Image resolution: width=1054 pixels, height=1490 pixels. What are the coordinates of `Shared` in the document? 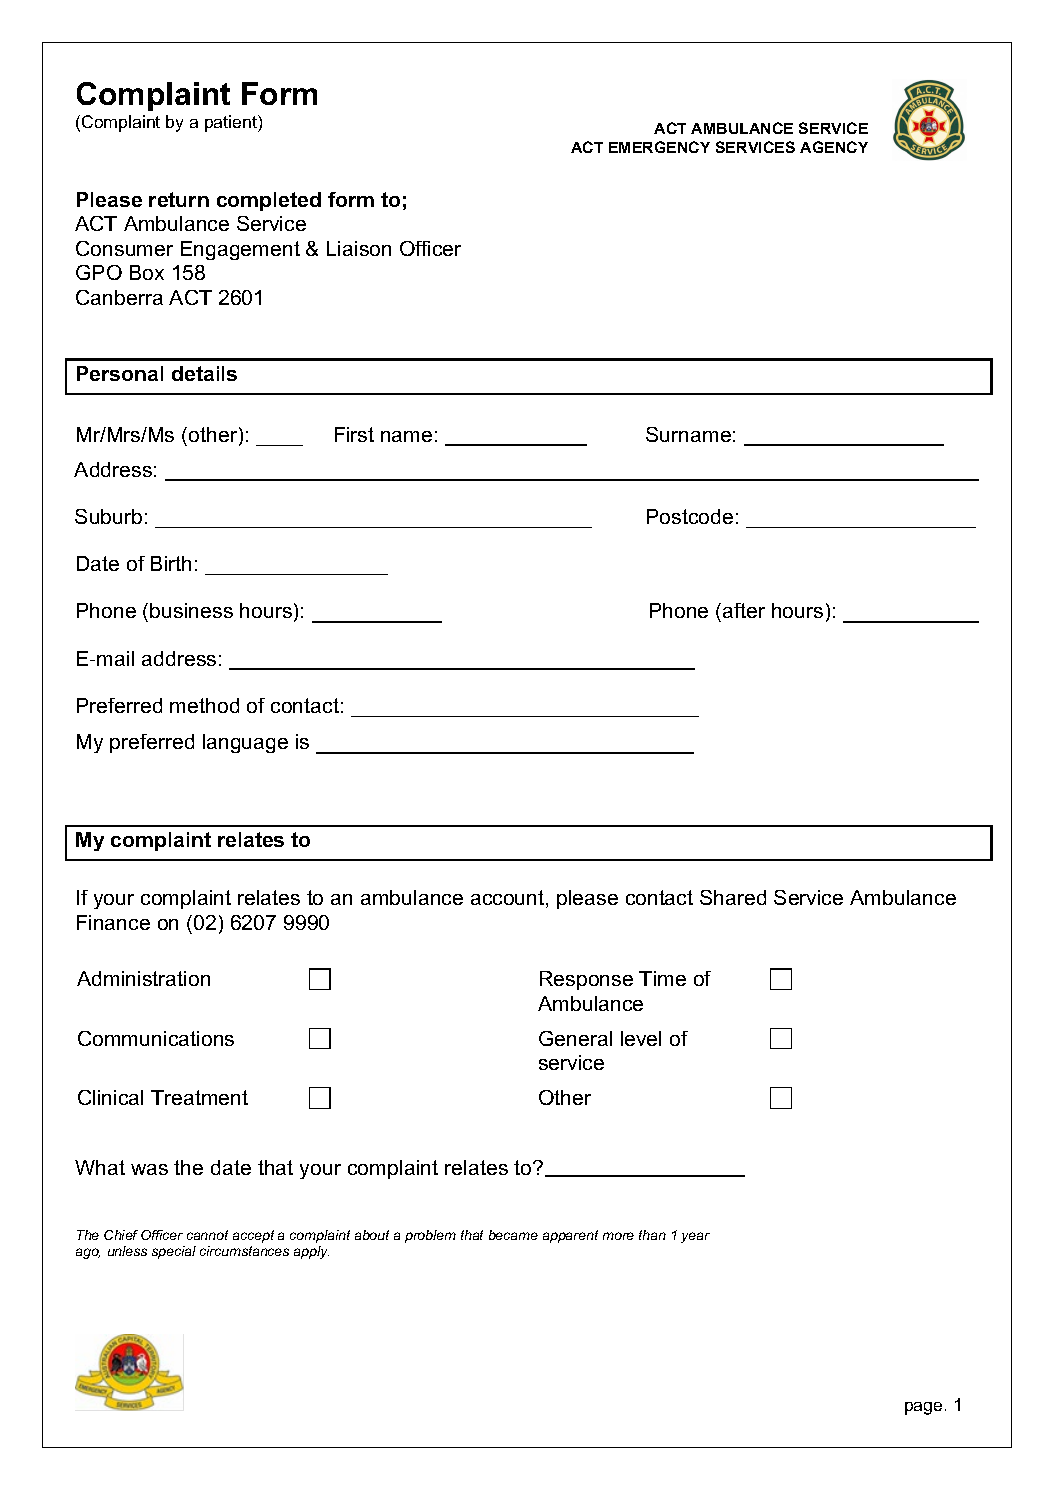 It's located at (733, 897).
